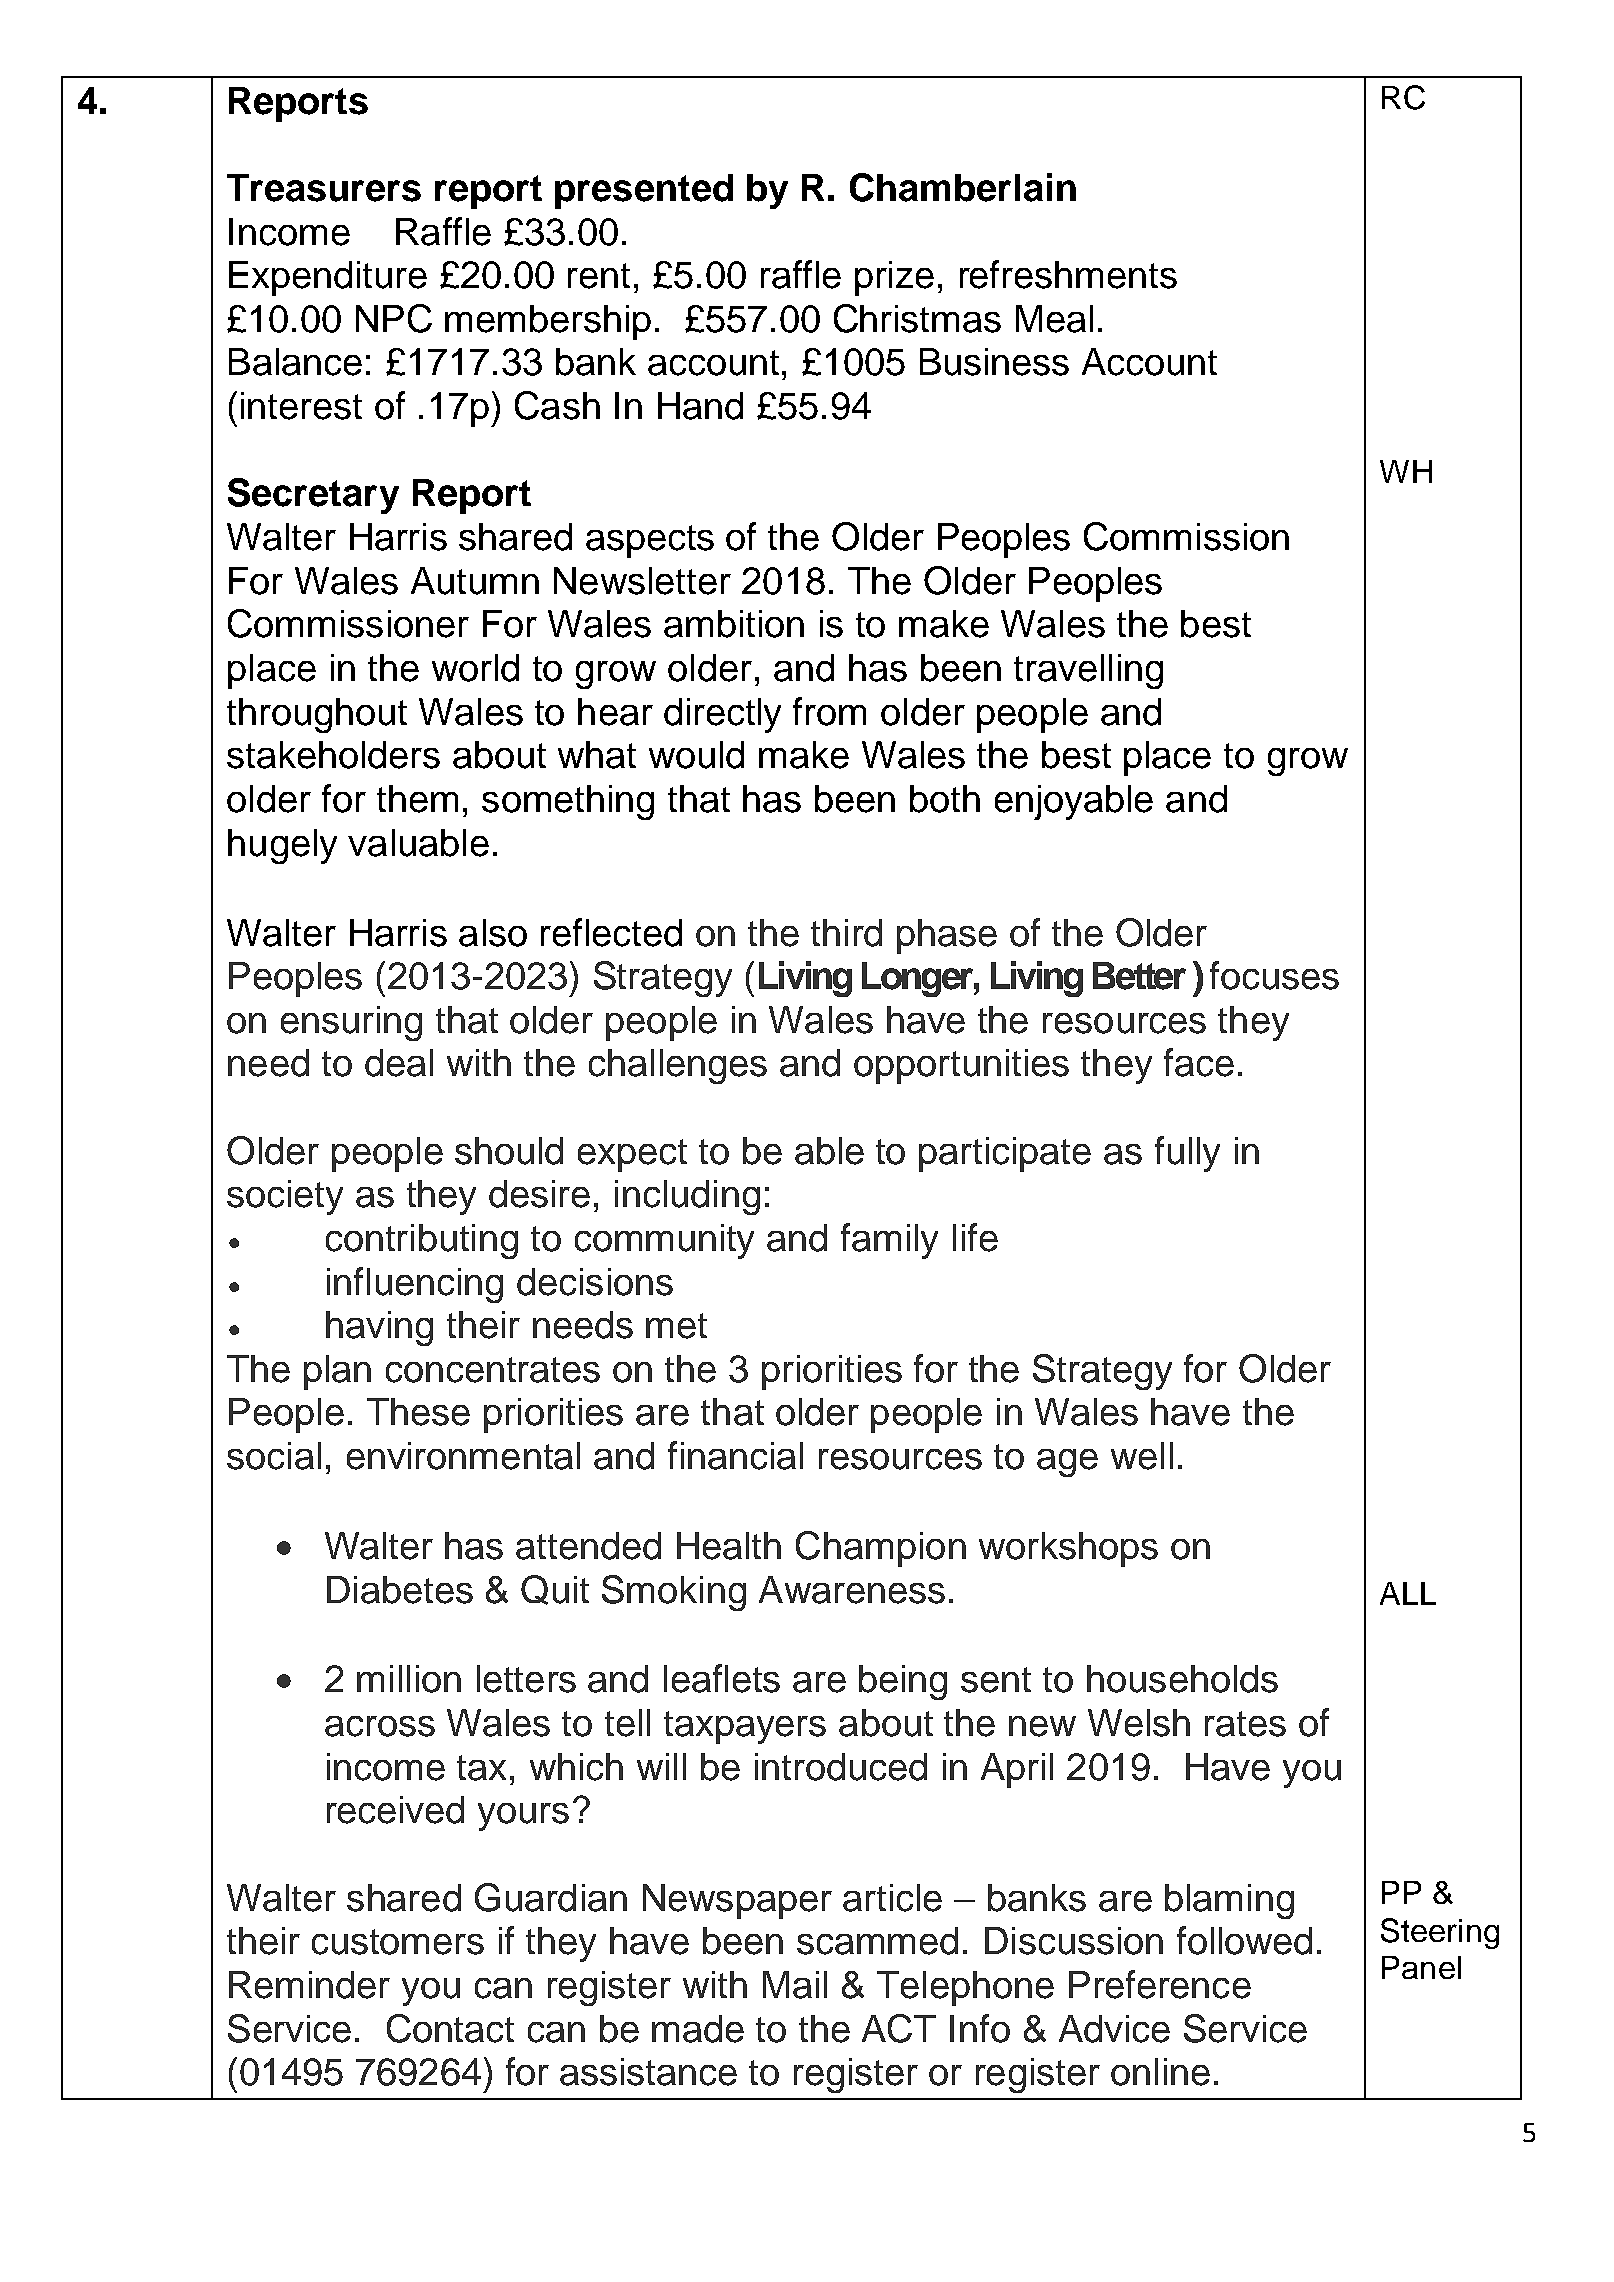  Describe the element at coordinates (450, 2028) in the page. I see `Contact` at that location.
